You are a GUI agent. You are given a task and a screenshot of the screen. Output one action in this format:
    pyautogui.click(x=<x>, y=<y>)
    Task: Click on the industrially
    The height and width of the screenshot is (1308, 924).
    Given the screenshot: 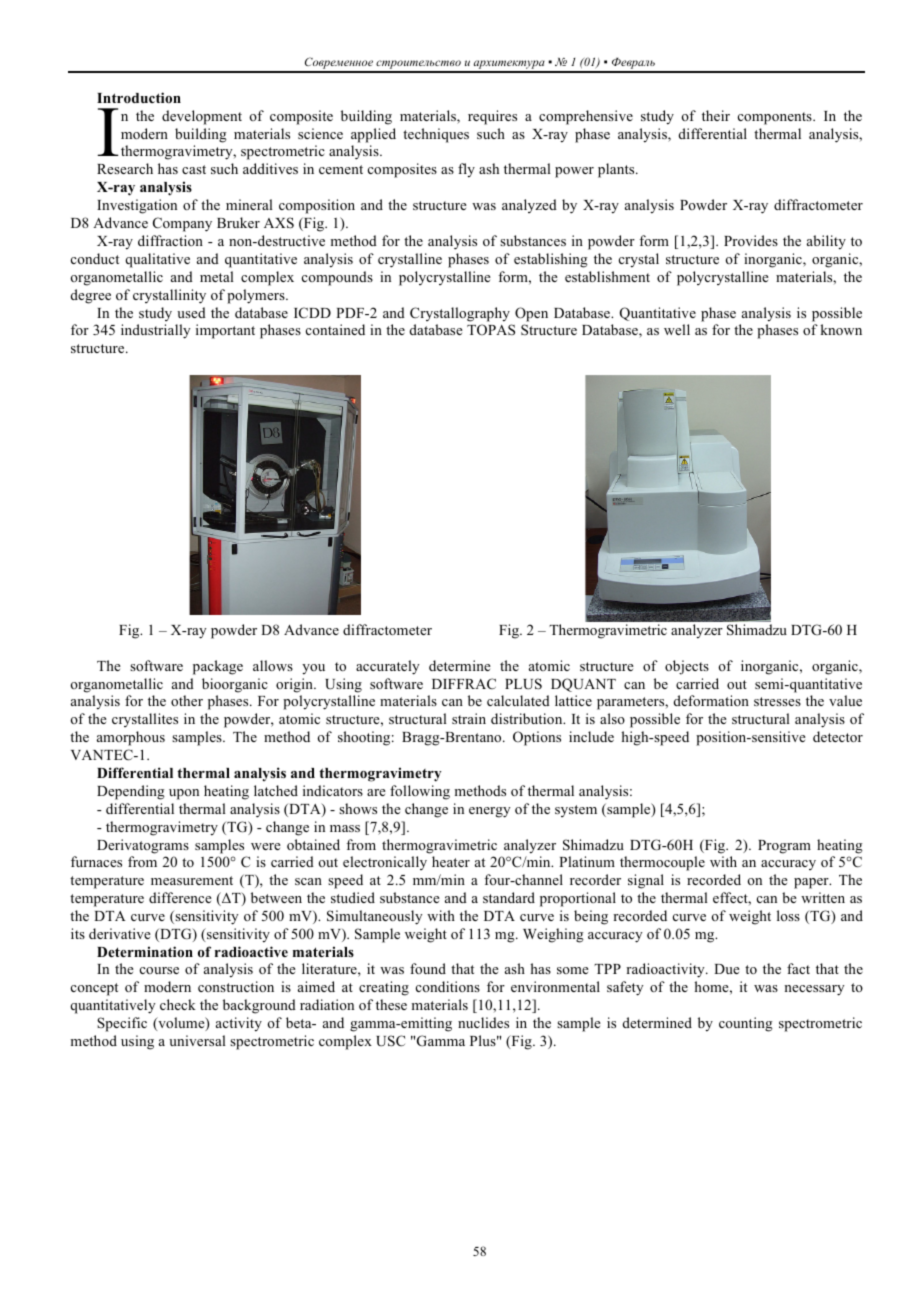 What is the action you would take?
    pyautogui.click(x=156, y=331)
